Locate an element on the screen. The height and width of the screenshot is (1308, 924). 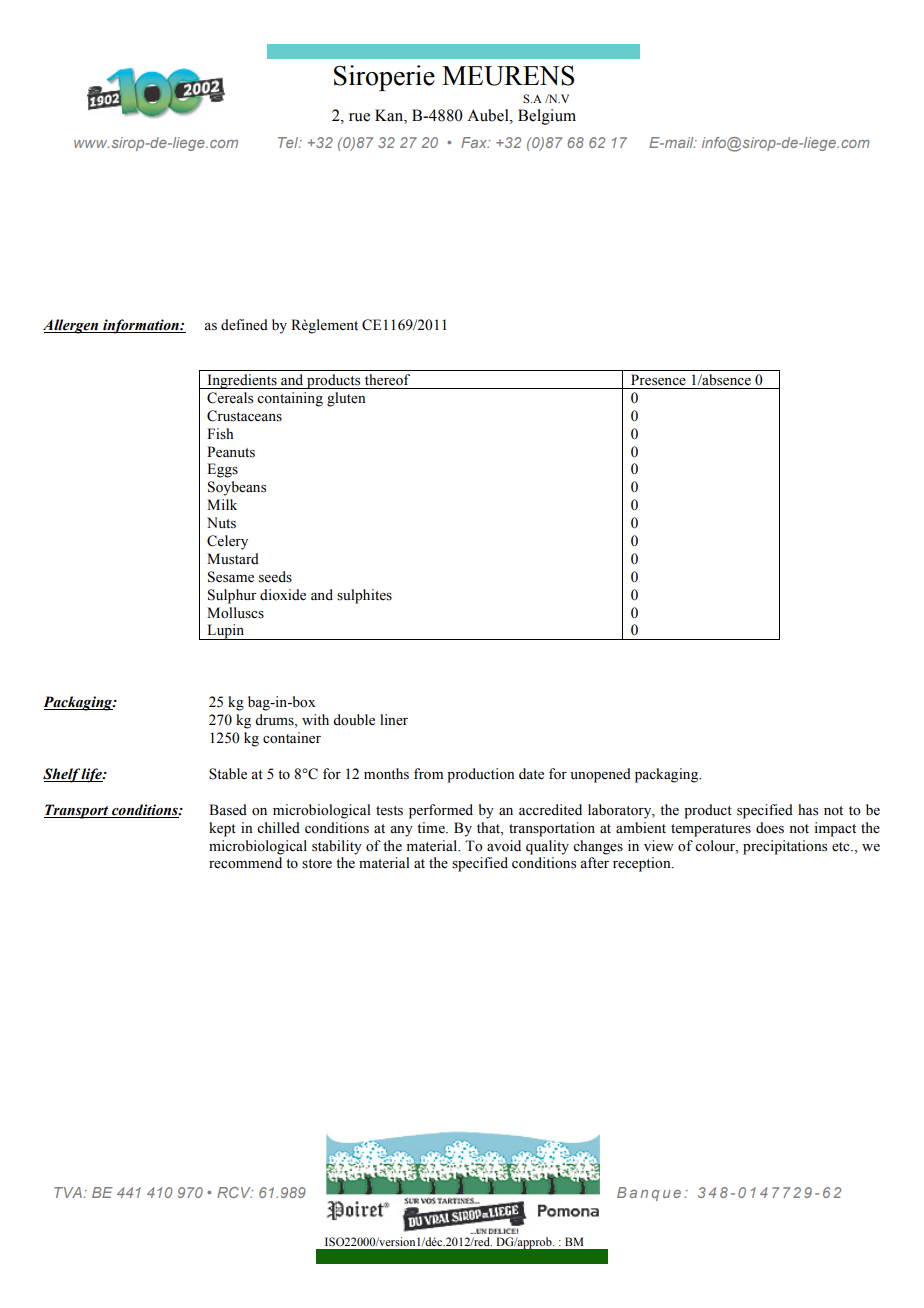
Tel is located at coordinates (289, 142).
